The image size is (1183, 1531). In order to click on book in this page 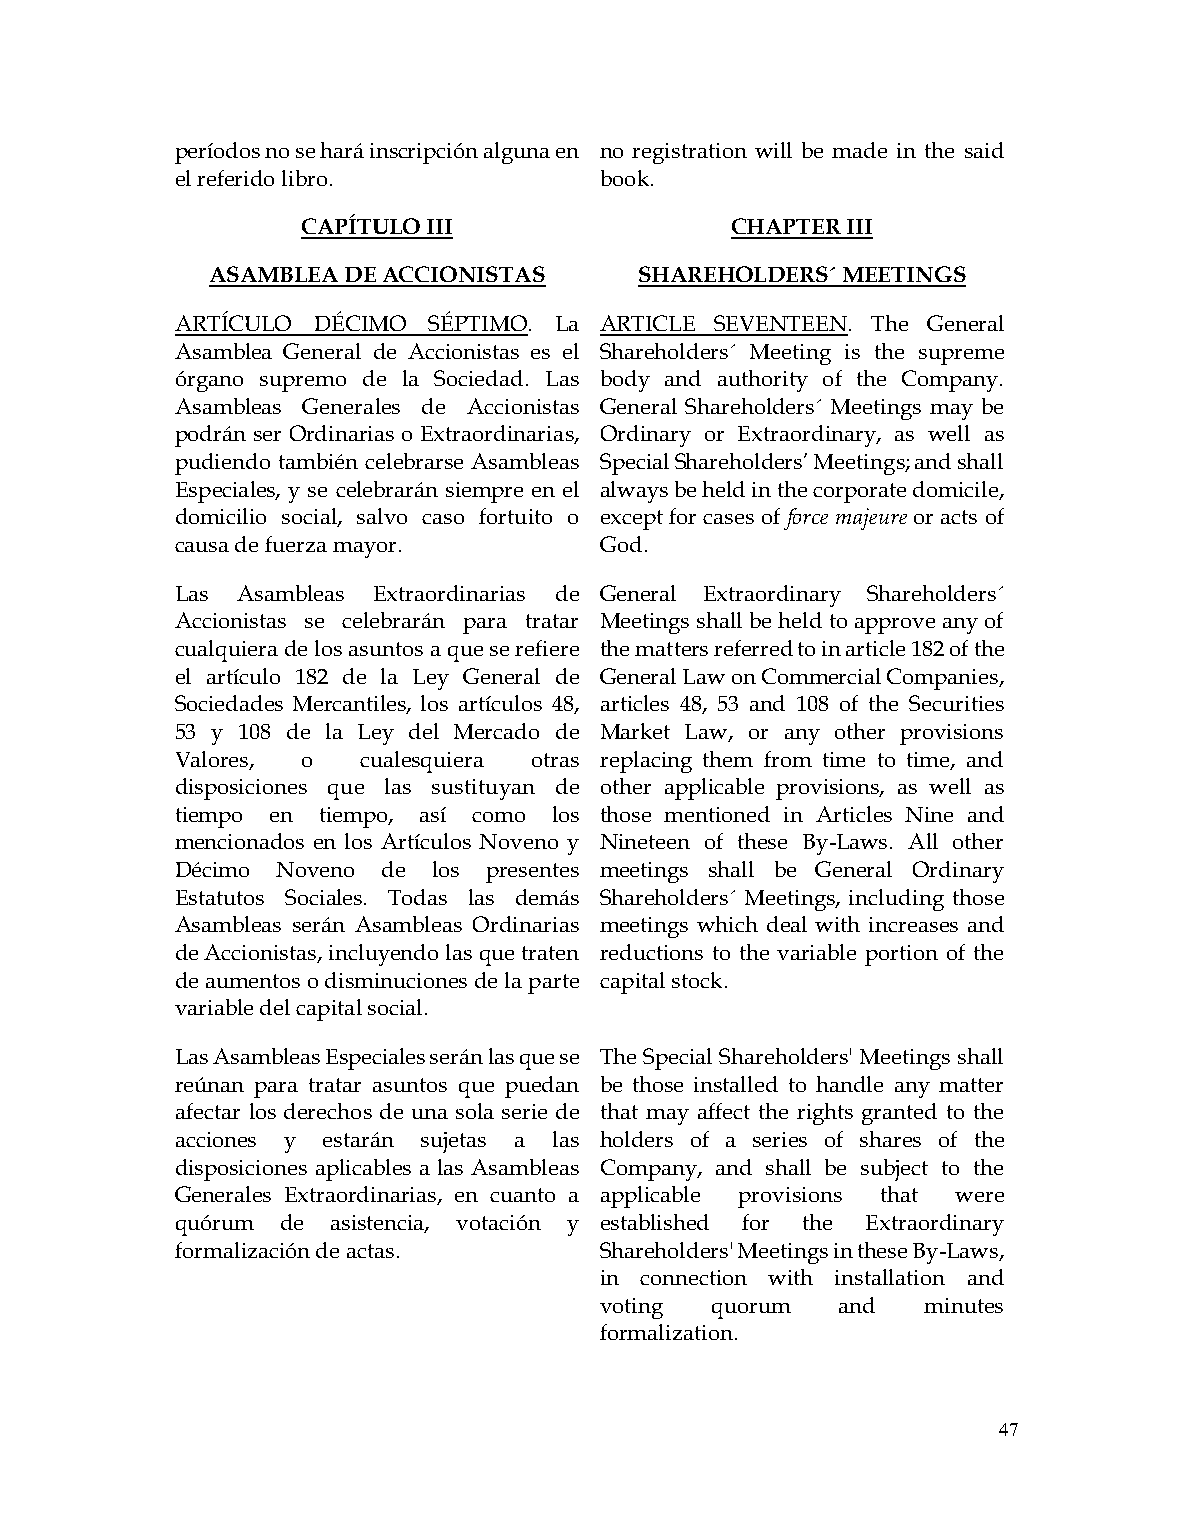, I will do `click(625, 178)`.
